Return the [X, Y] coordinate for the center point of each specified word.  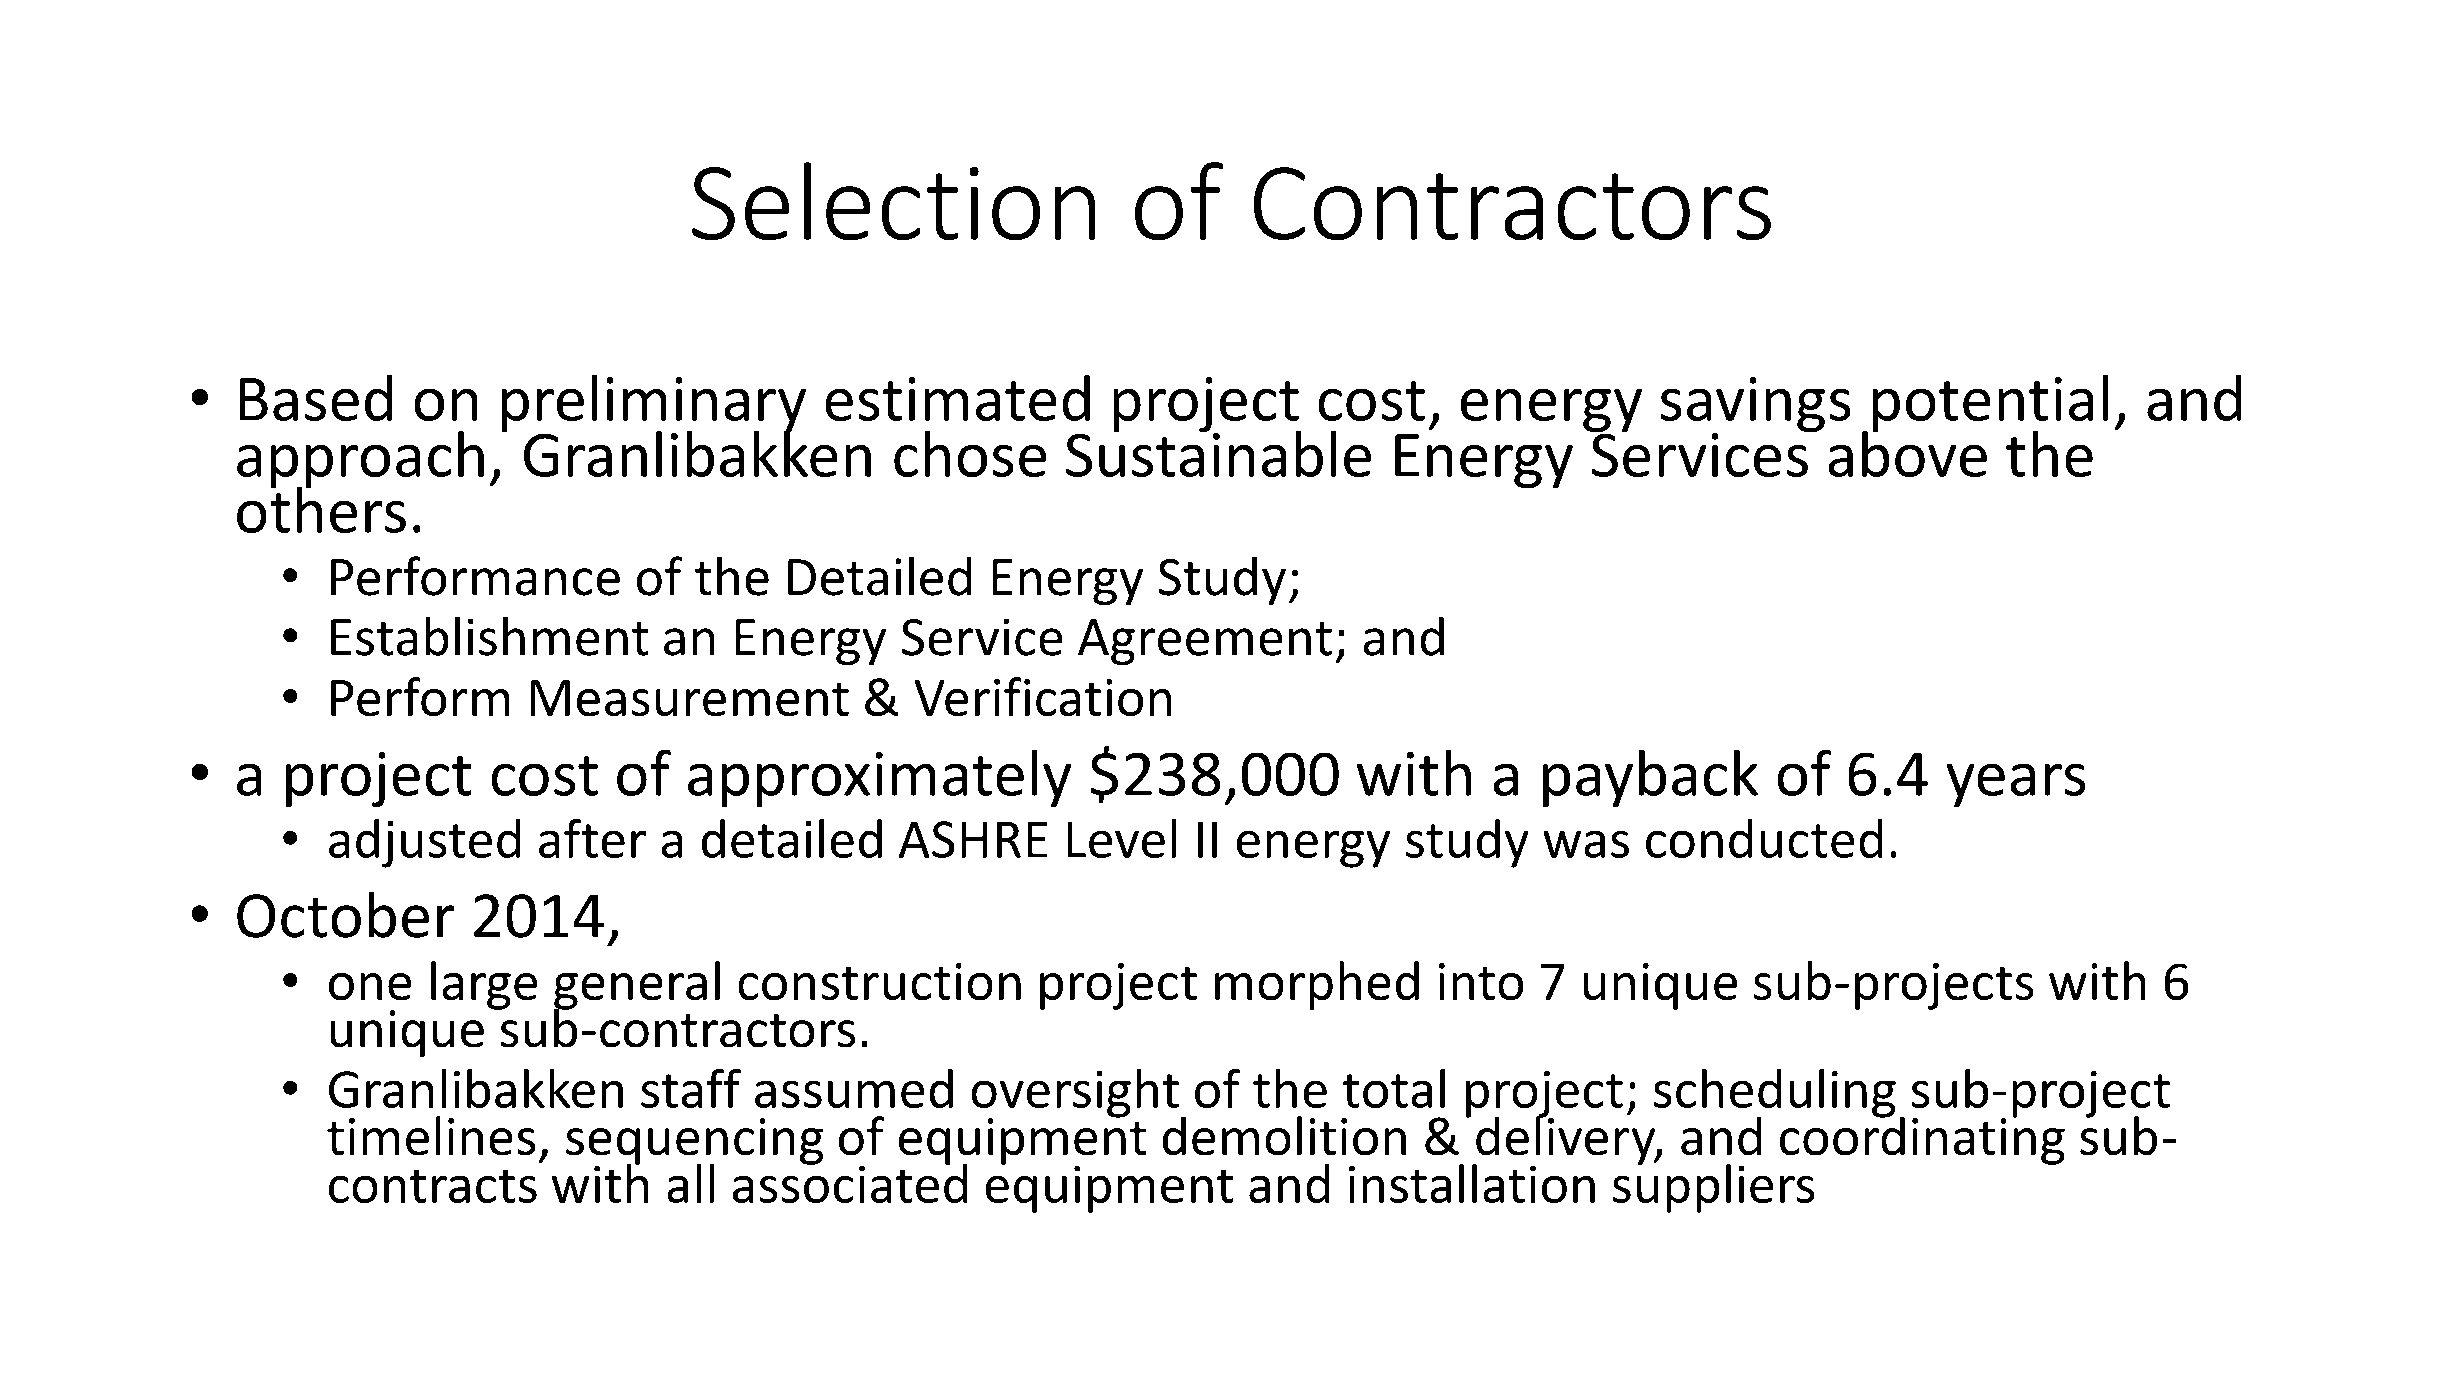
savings [1755, 406]
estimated [958, 398]
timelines [431, 1135]
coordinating [1922, 1139]
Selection [893, 201]
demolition [1284, 1135]
